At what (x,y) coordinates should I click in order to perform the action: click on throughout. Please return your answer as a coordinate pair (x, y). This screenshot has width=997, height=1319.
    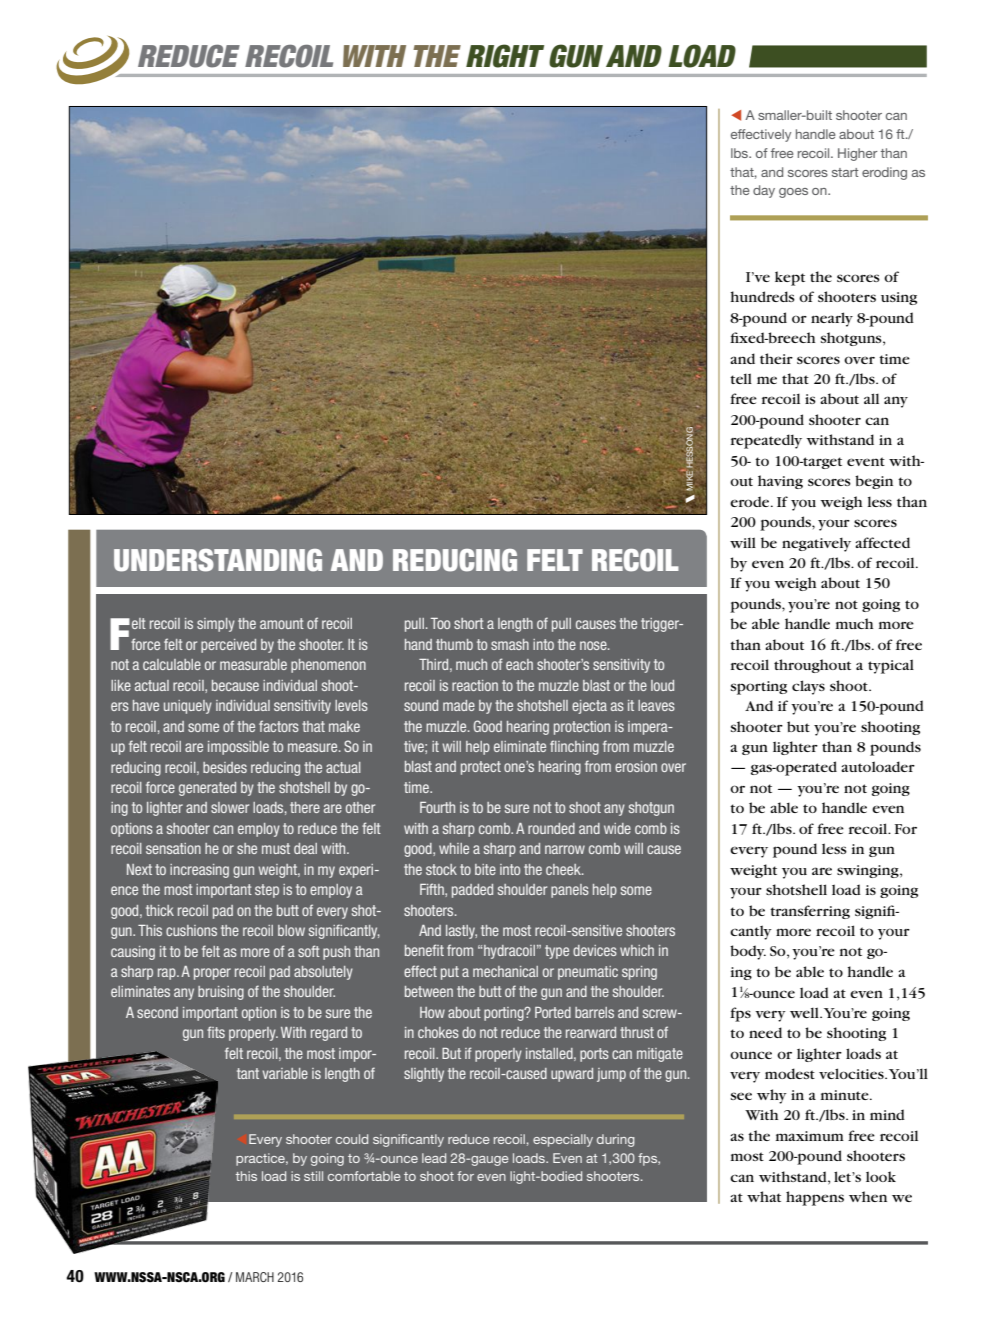
    Looking at the image, I should click on (812, 666).
